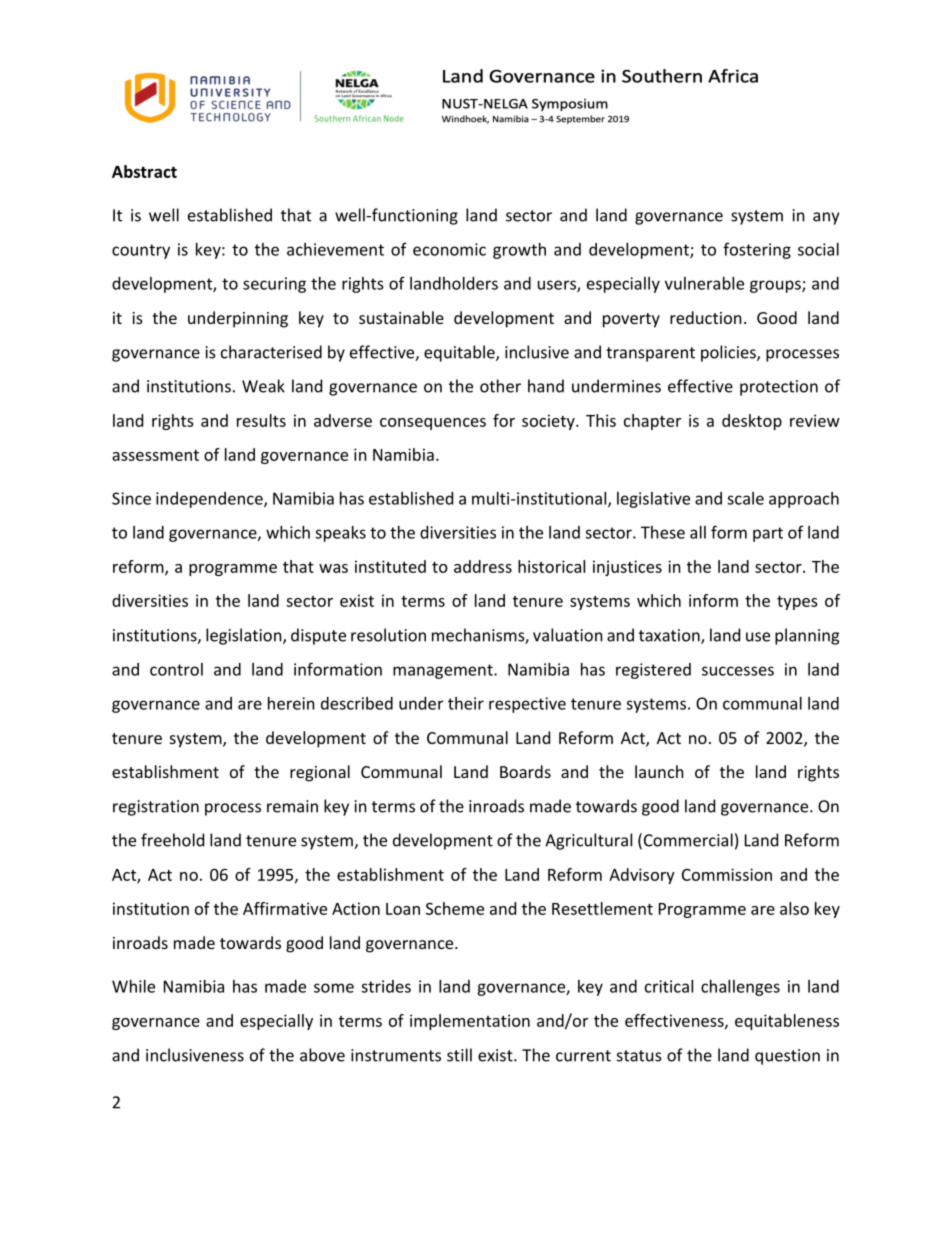  Describe the element at coordinates (738, 671) in the image. I see `successes` at that location.
